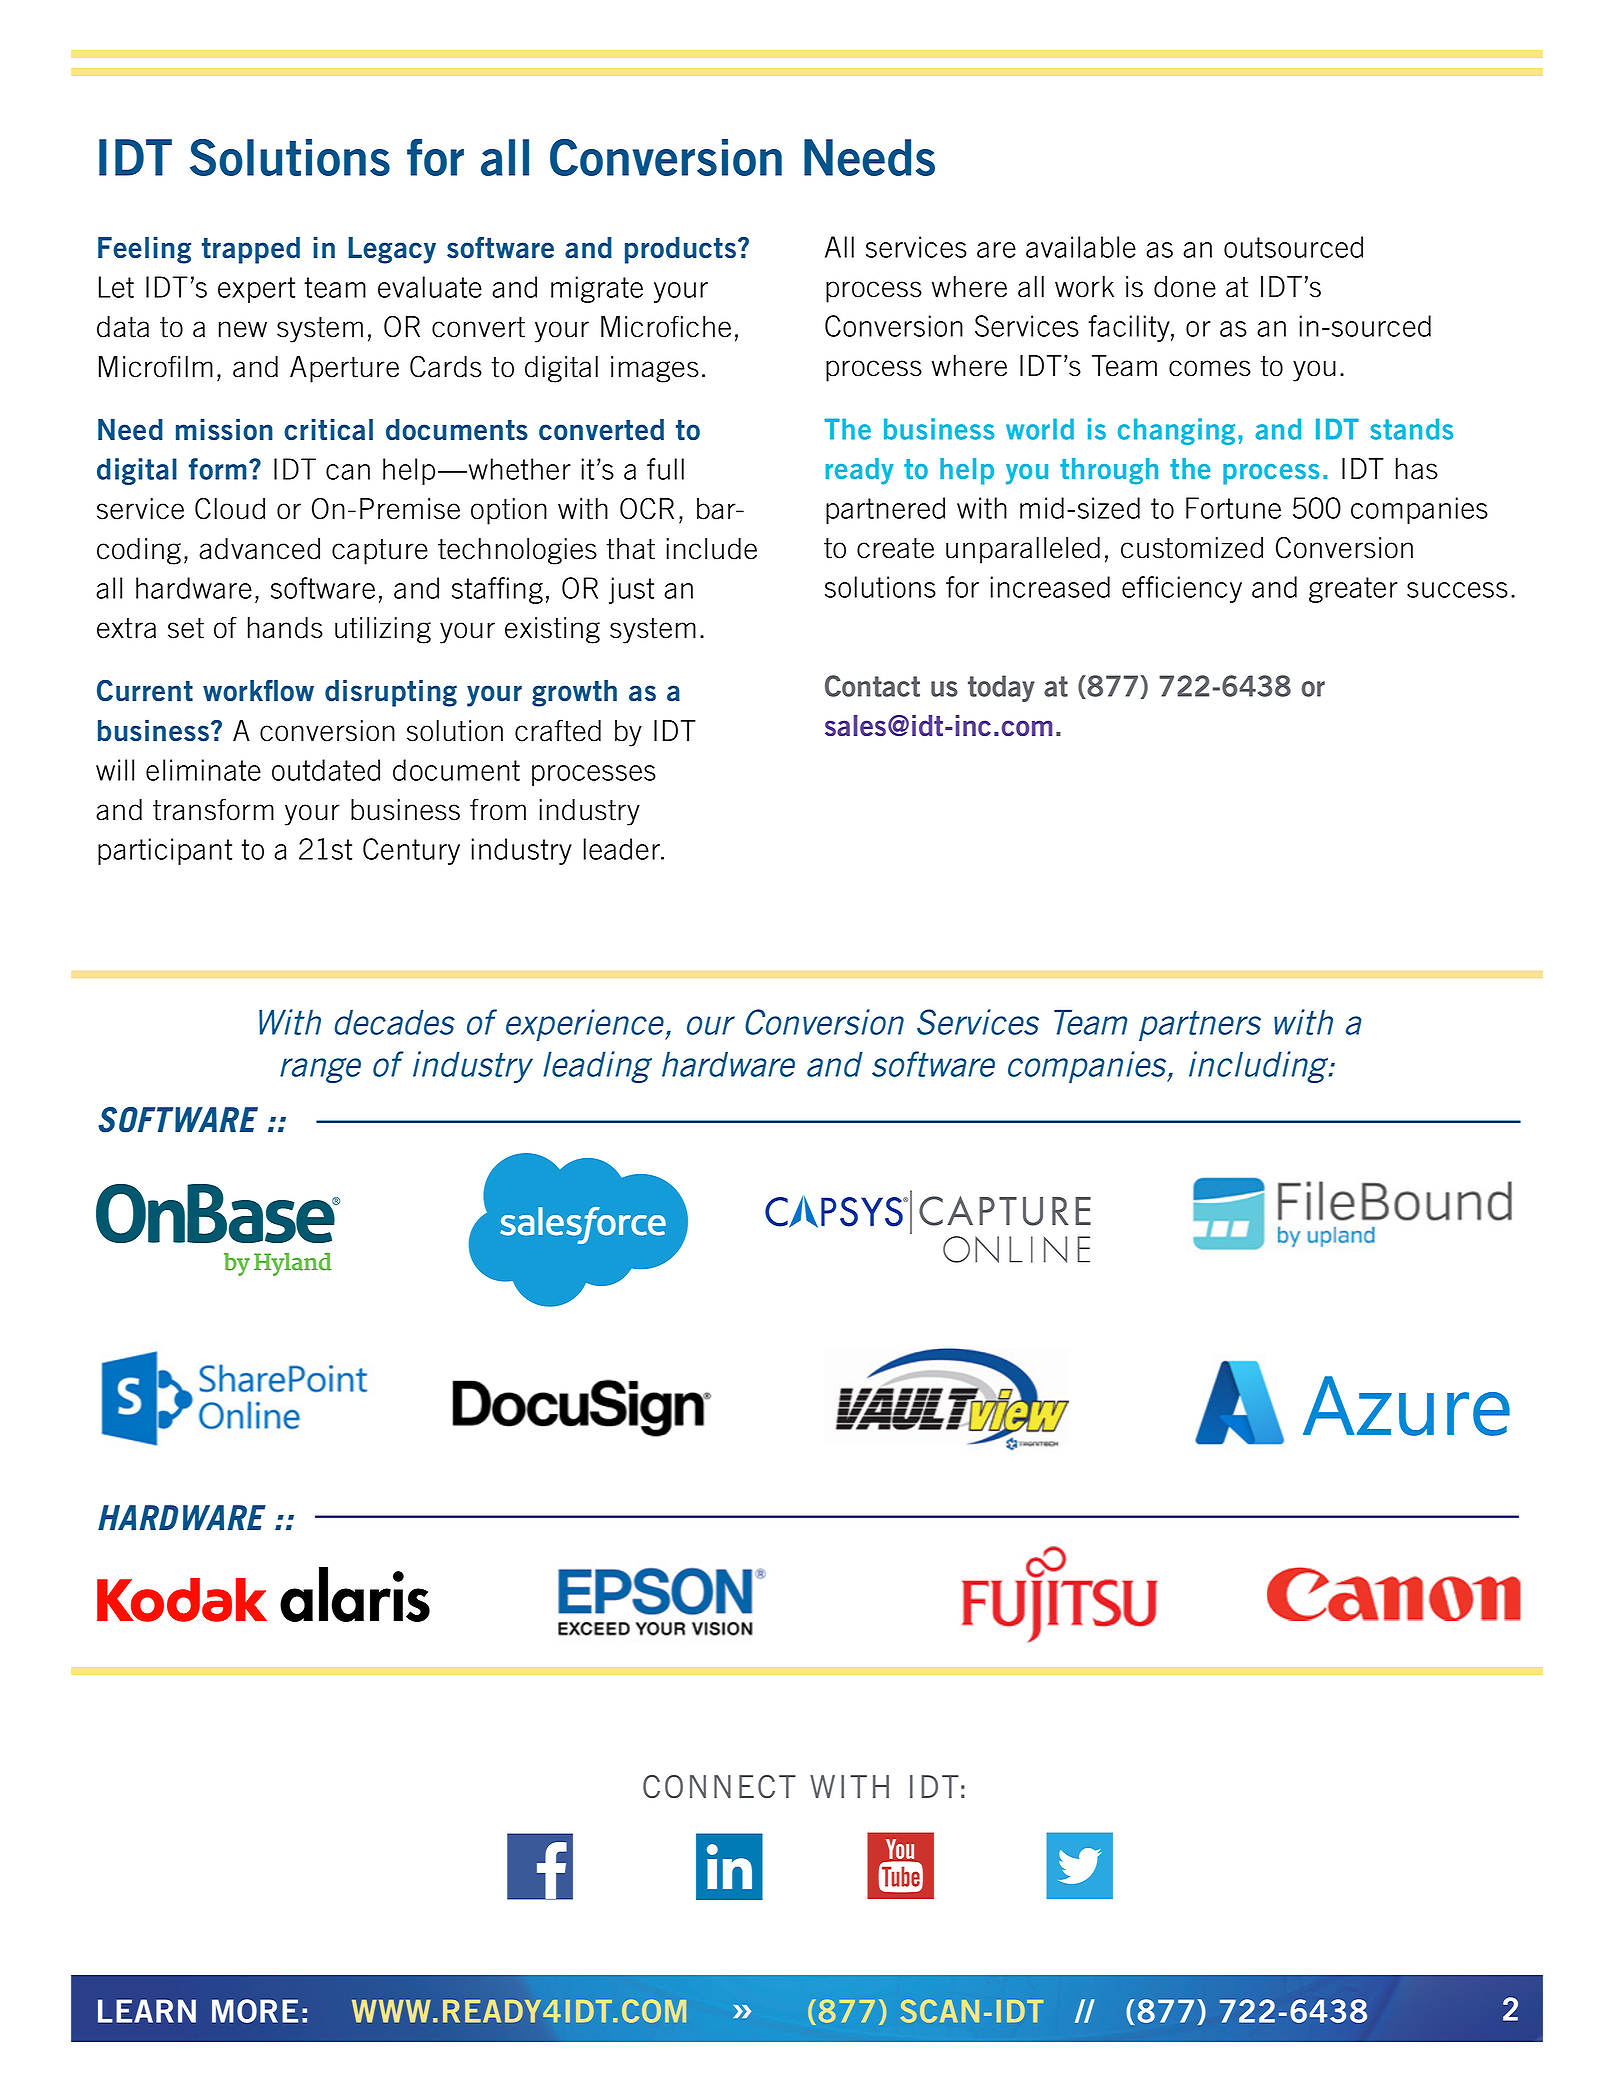 The image size is (1614, 2089). I want to click on outdated, so click(326, 770).
